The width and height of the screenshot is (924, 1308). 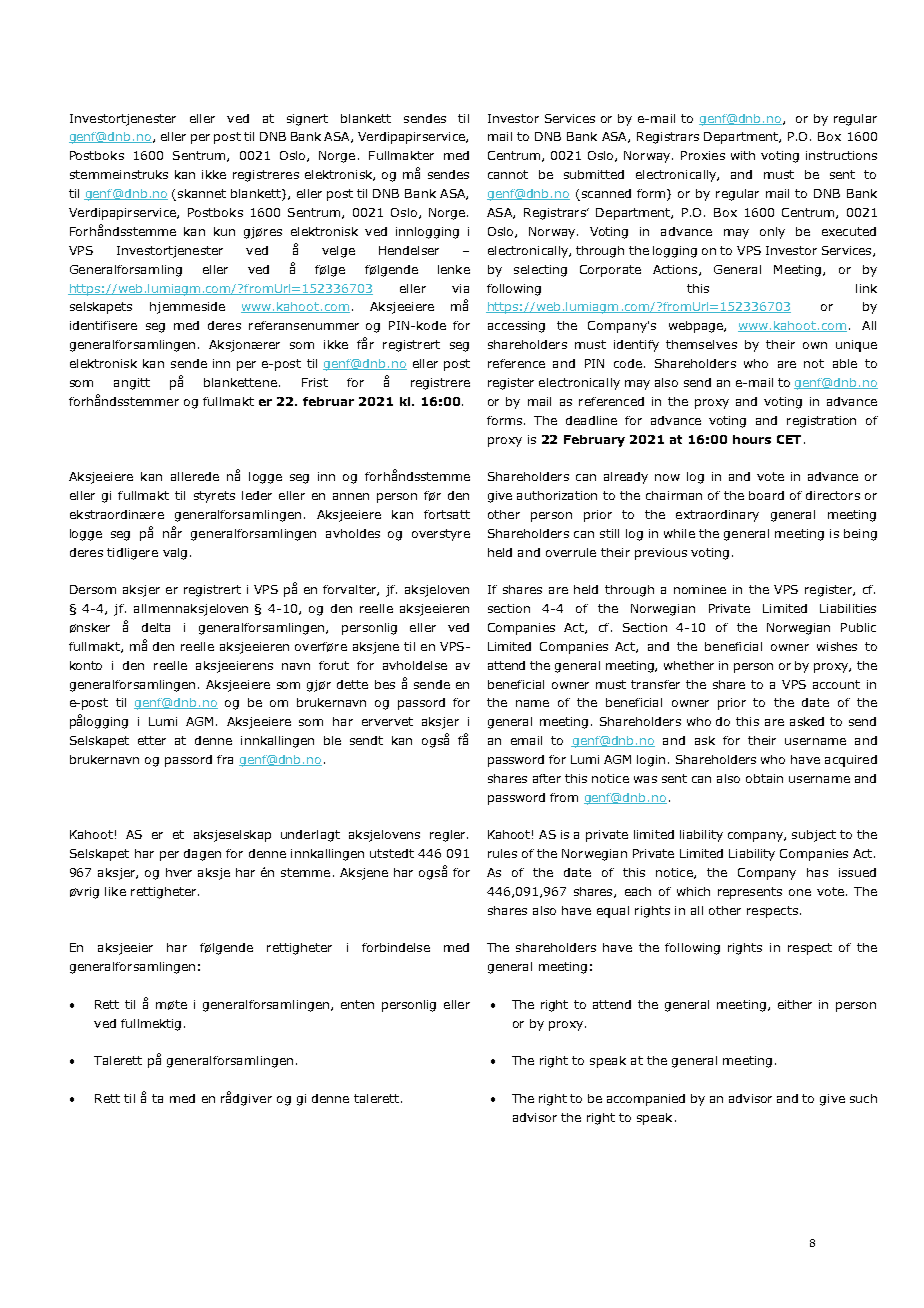 I want to click on with, so click(x=743, y=155).
